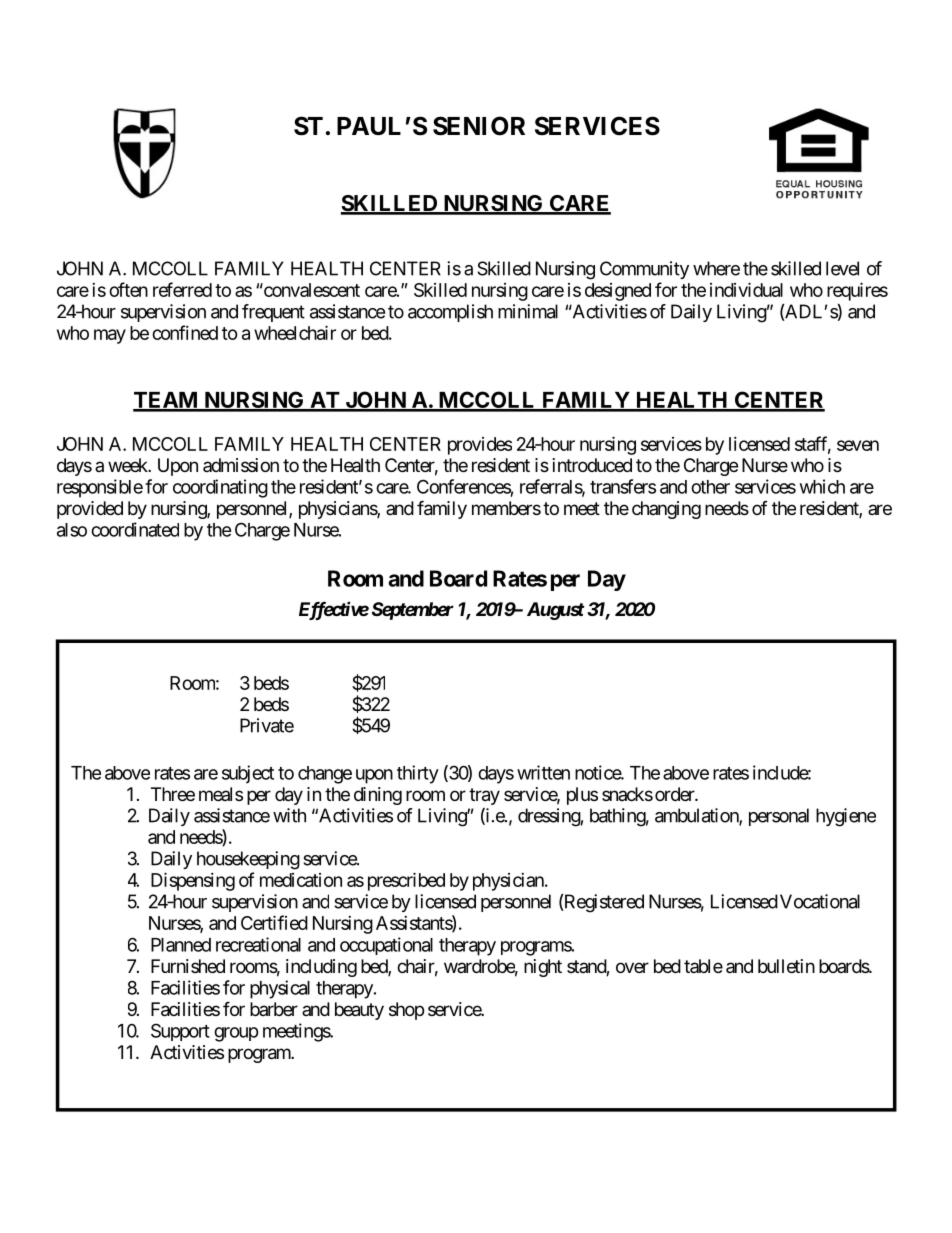  Describe the element at coordinates (135, 529) in the page. I see `coordinated` at that location.
